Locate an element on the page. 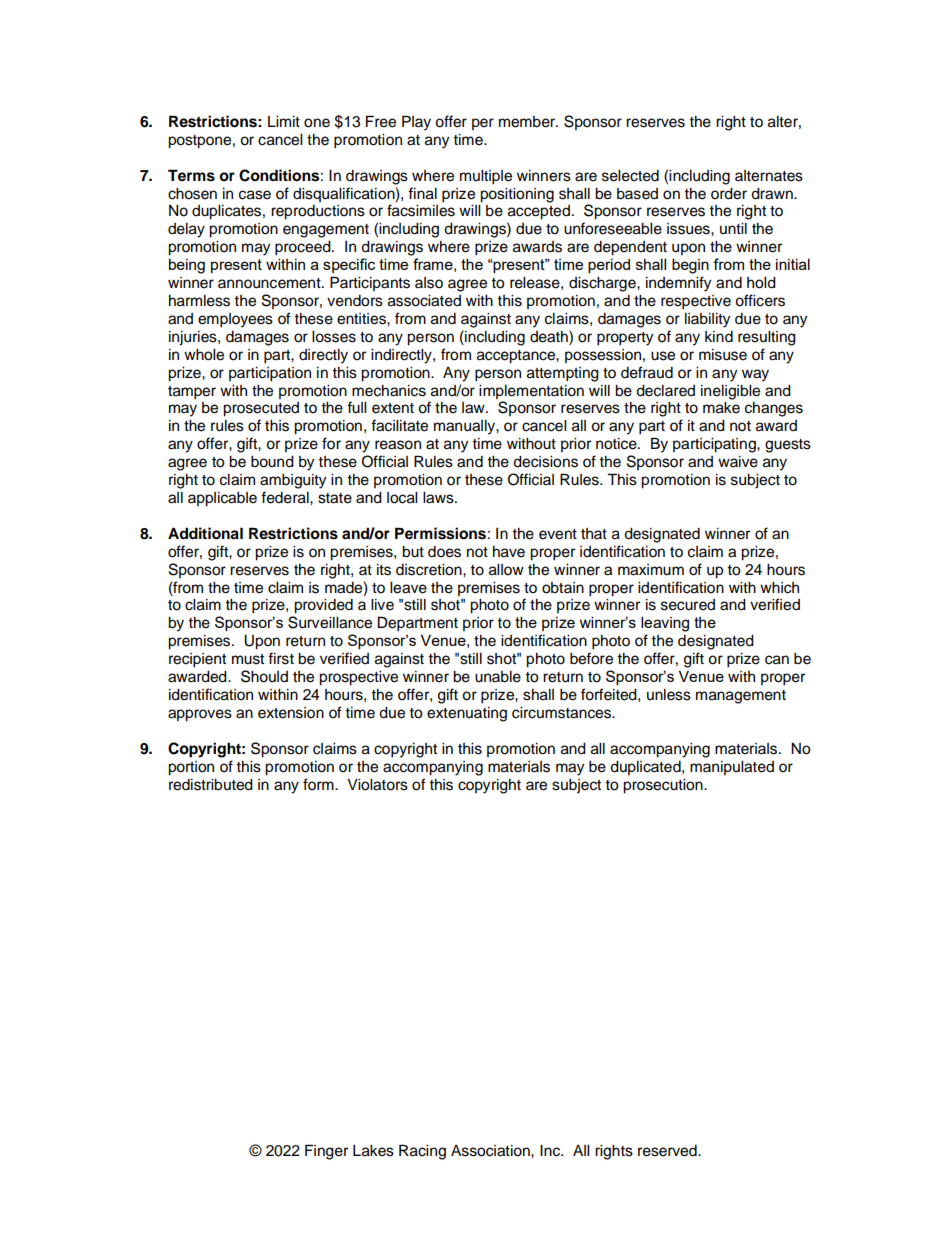 This document has height=1233, width=952. multiple is located at coordinates (486, 177).
